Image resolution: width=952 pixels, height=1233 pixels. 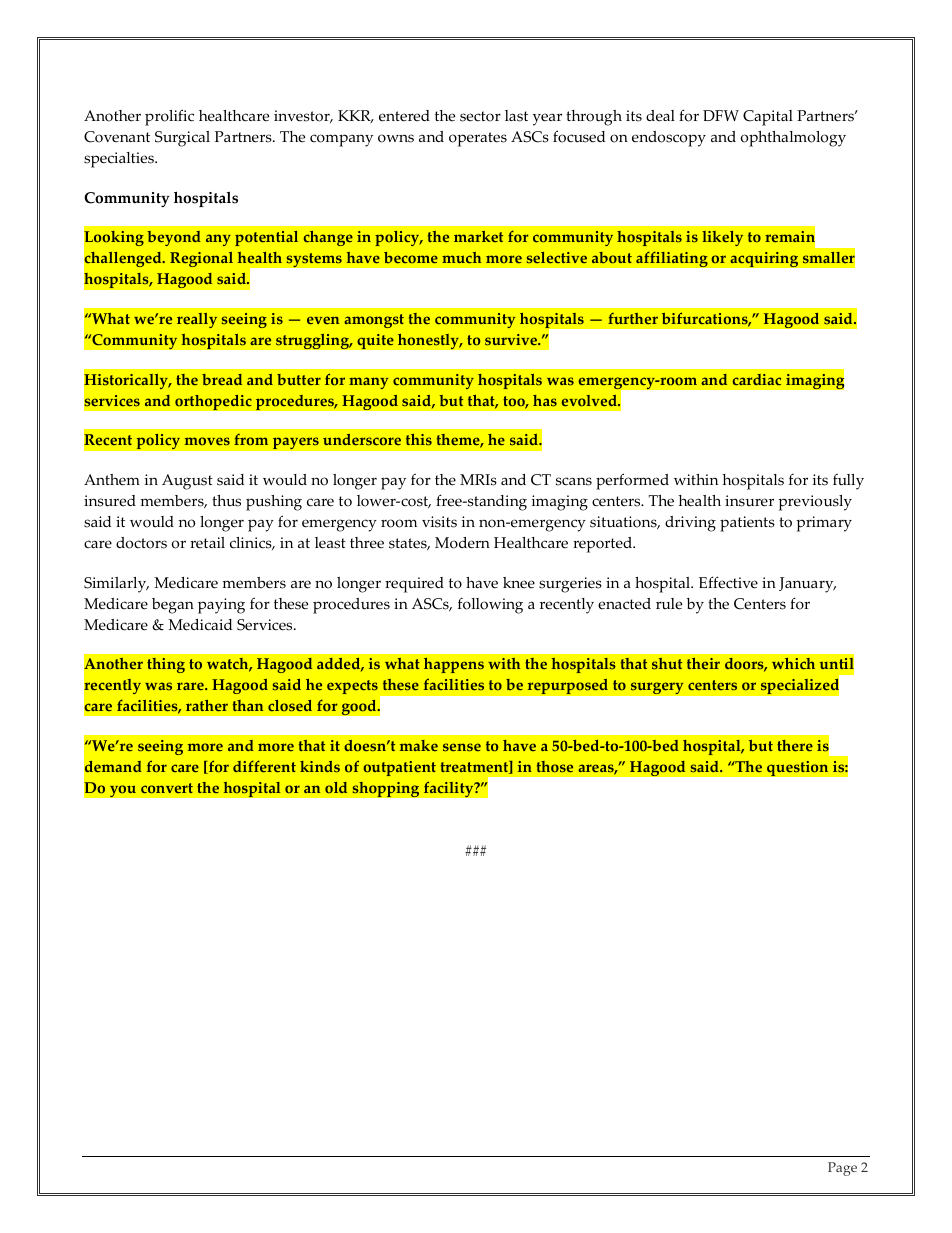 What do you see at coordinates (439, 522) in the document?
I see `visits` at bounding box center [439, 522].
